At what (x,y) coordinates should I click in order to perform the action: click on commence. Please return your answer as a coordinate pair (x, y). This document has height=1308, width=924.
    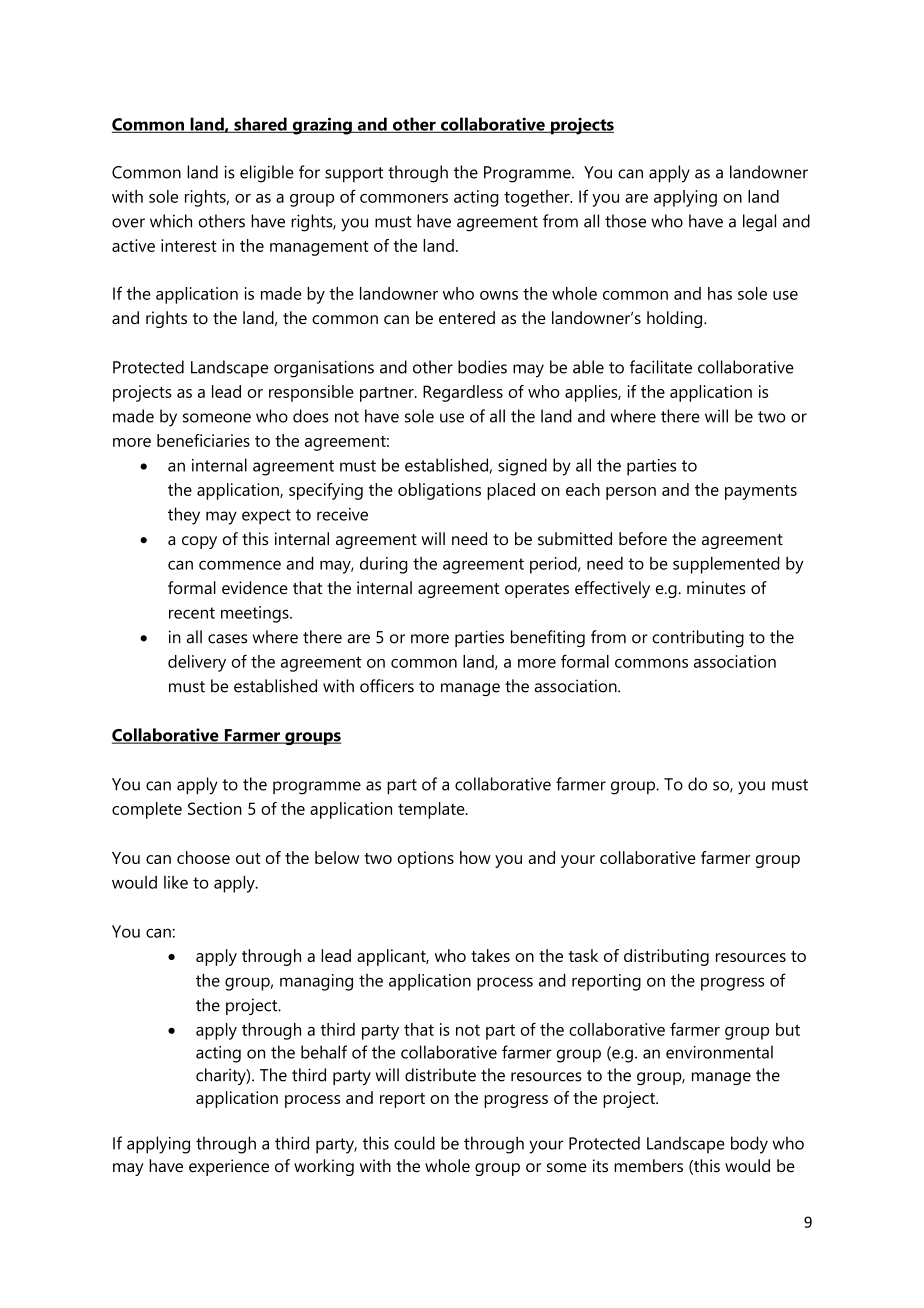
    Looking at the image, I should click on (240, 565).
